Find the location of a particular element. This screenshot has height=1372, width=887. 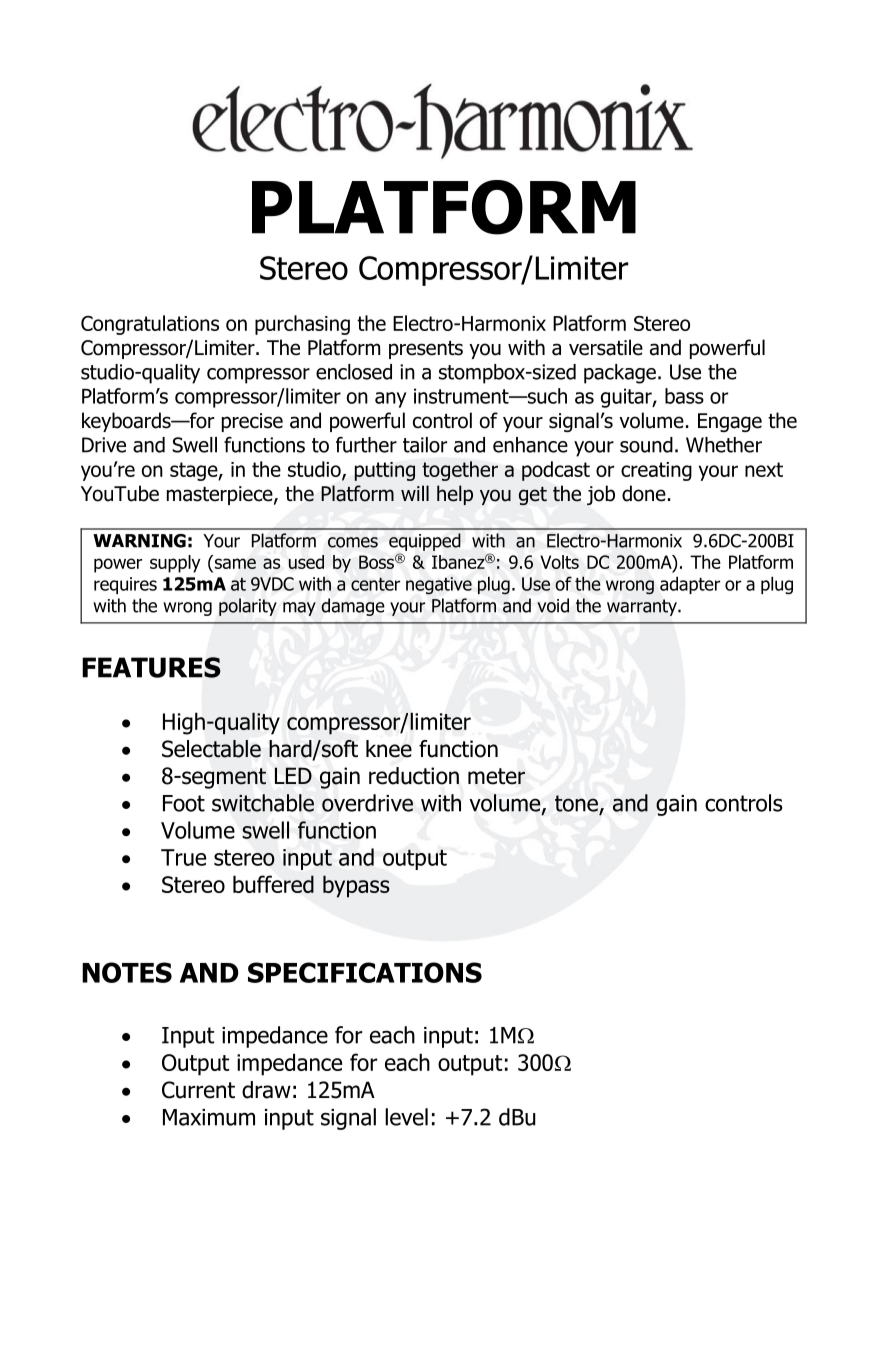

Congratulations is located at coordinates (150, 325).
